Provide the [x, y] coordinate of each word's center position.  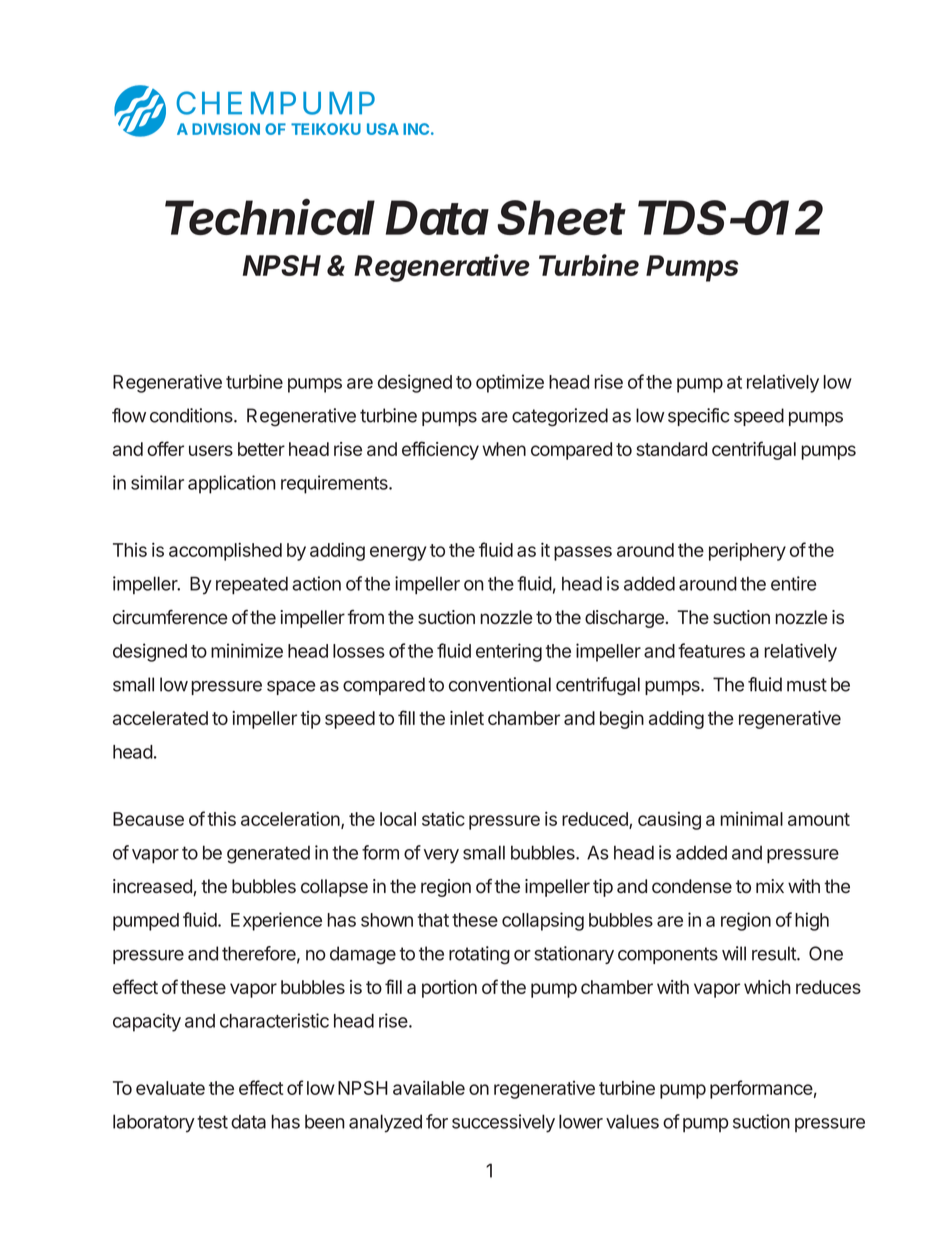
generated [268, 854]
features [711, 650]
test [212, 1122]
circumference [170, 617]
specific [699, 417]
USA [383, 129]
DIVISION [226, 129]
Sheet [562, 217]
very [441, 856]
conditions [192, 415]
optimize [510, 383]
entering [509, 652]
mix [770, 886]
